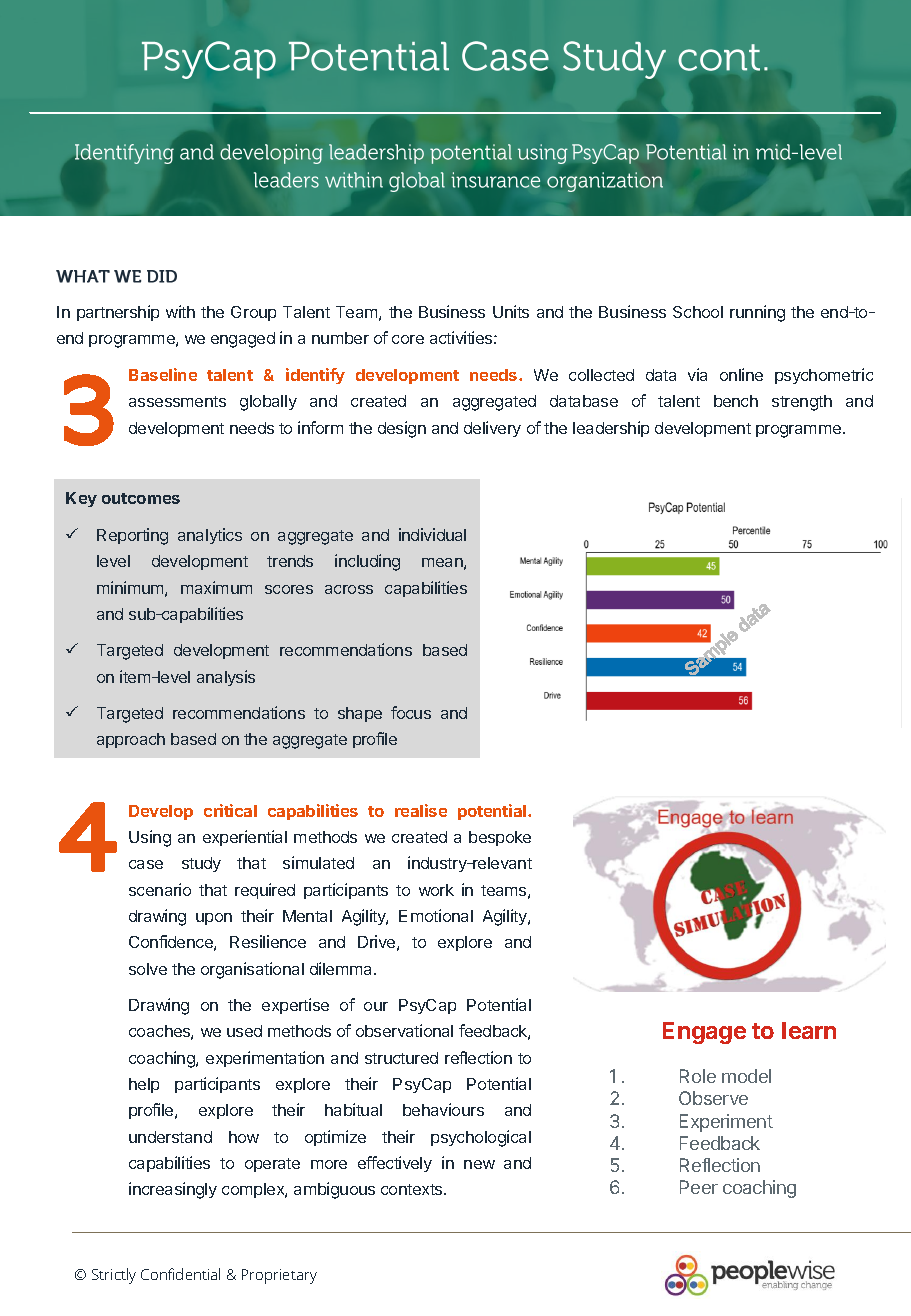 This screenshot has height=1316, width=911. What do you see at coordinates (421, 810) in the screenshot?
I see `realise` at bounding box center [421, 810].
